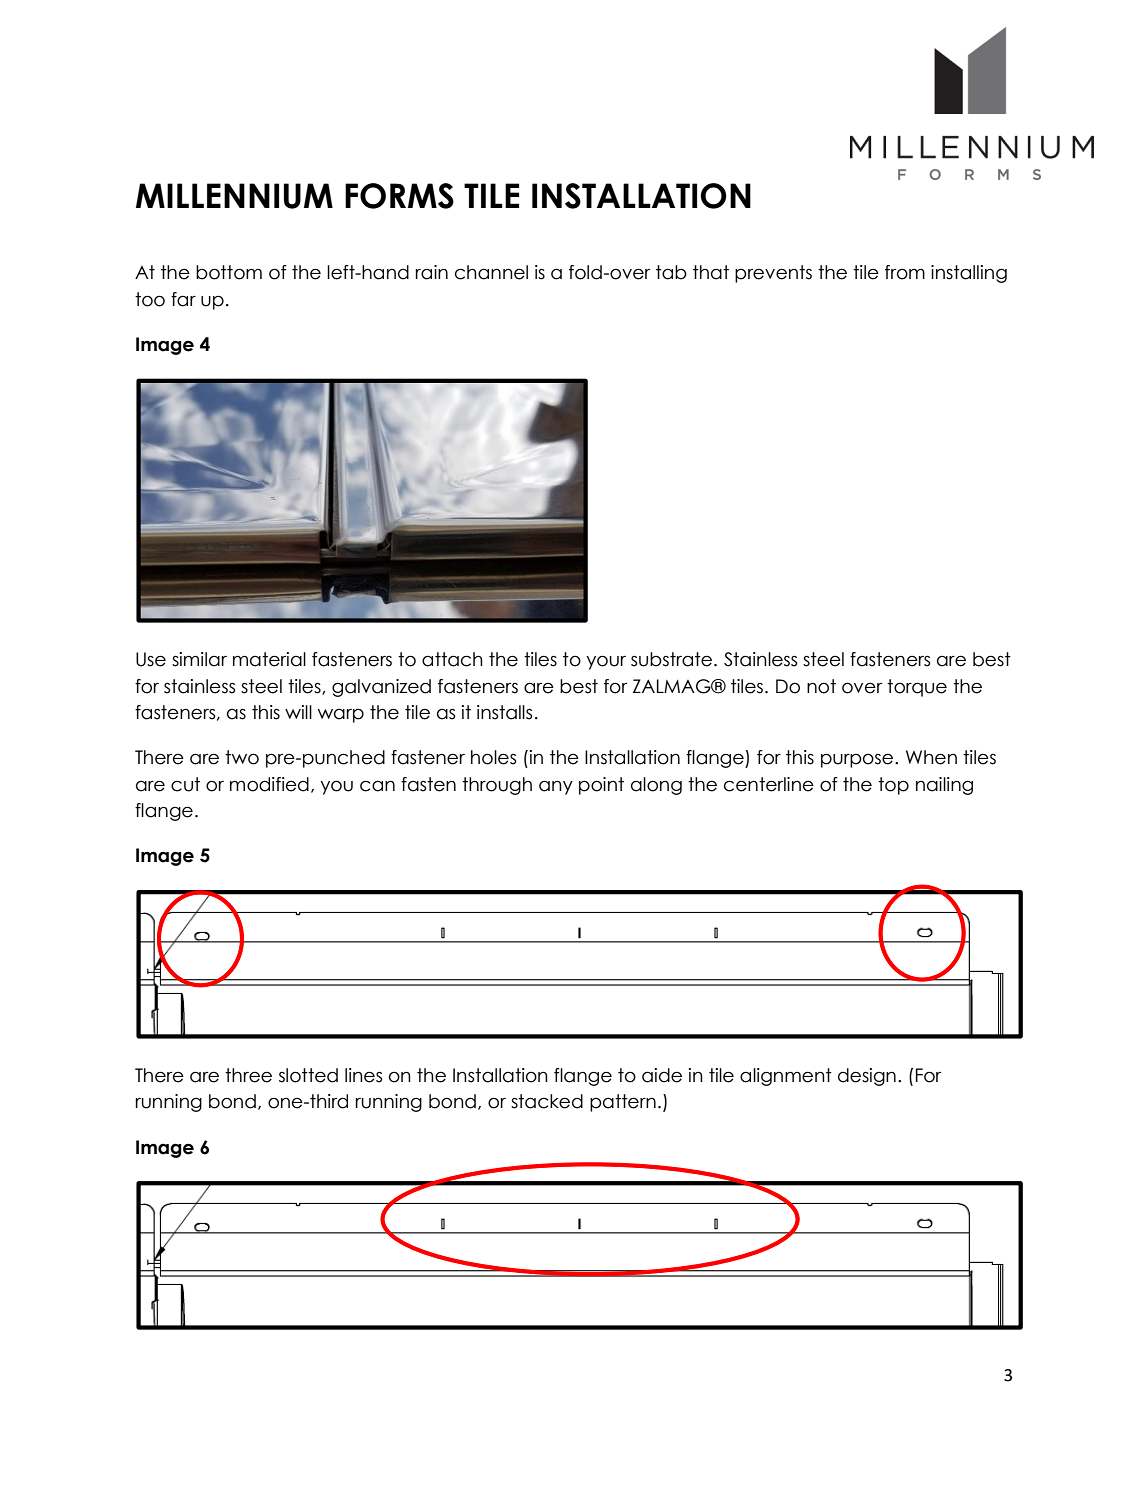 The width and height of the page is (1148, 1486). Describe the element at coordinates (905, 272) in the page. I see `from` at that location.
